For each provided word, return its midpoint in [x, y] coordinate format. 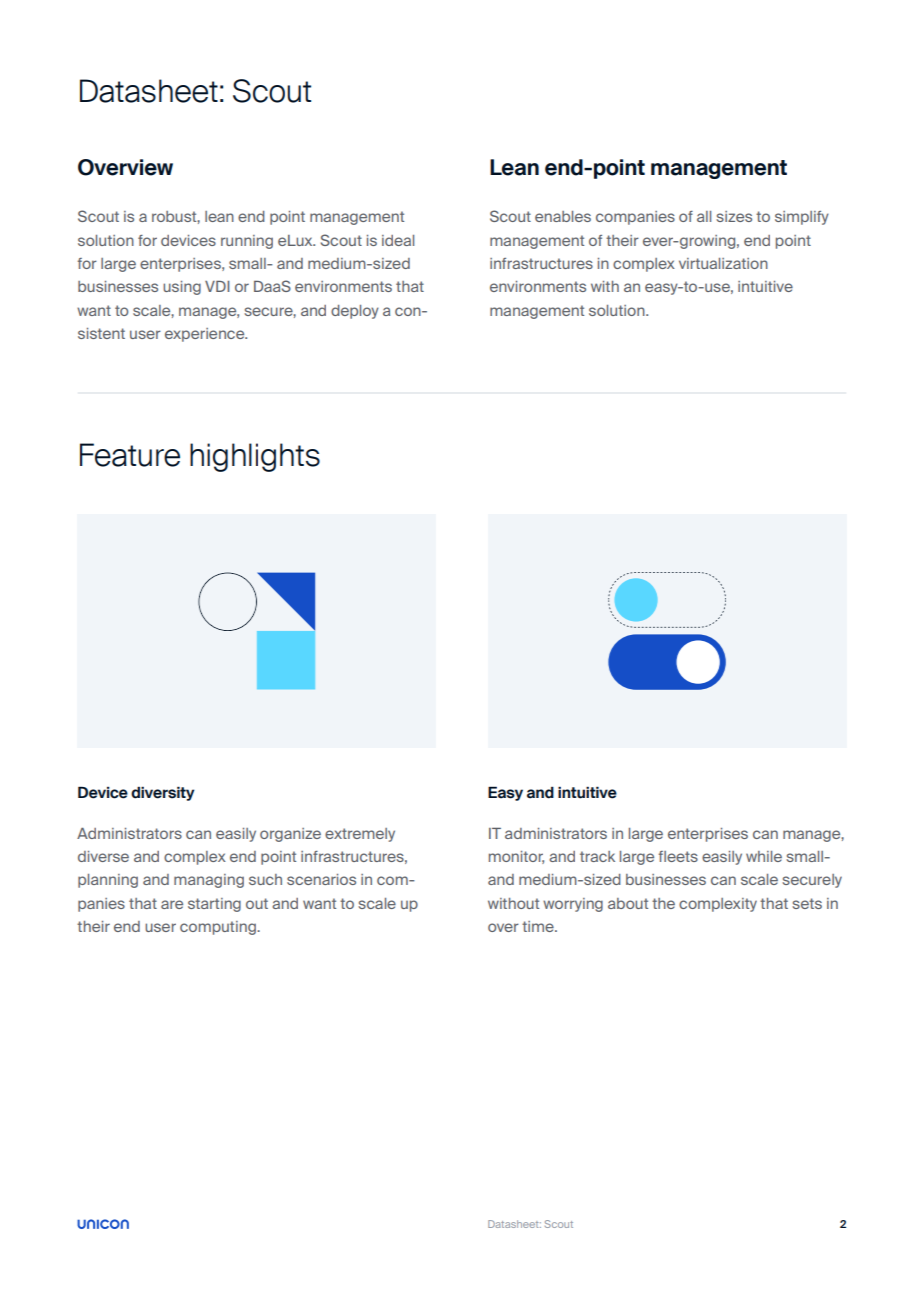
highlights [255, 457]
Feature [130, 455]
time [539, 926]
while [764, 856]
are [172, 904]
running [247, 242]
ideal [398, 240]
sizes [734, 216]
